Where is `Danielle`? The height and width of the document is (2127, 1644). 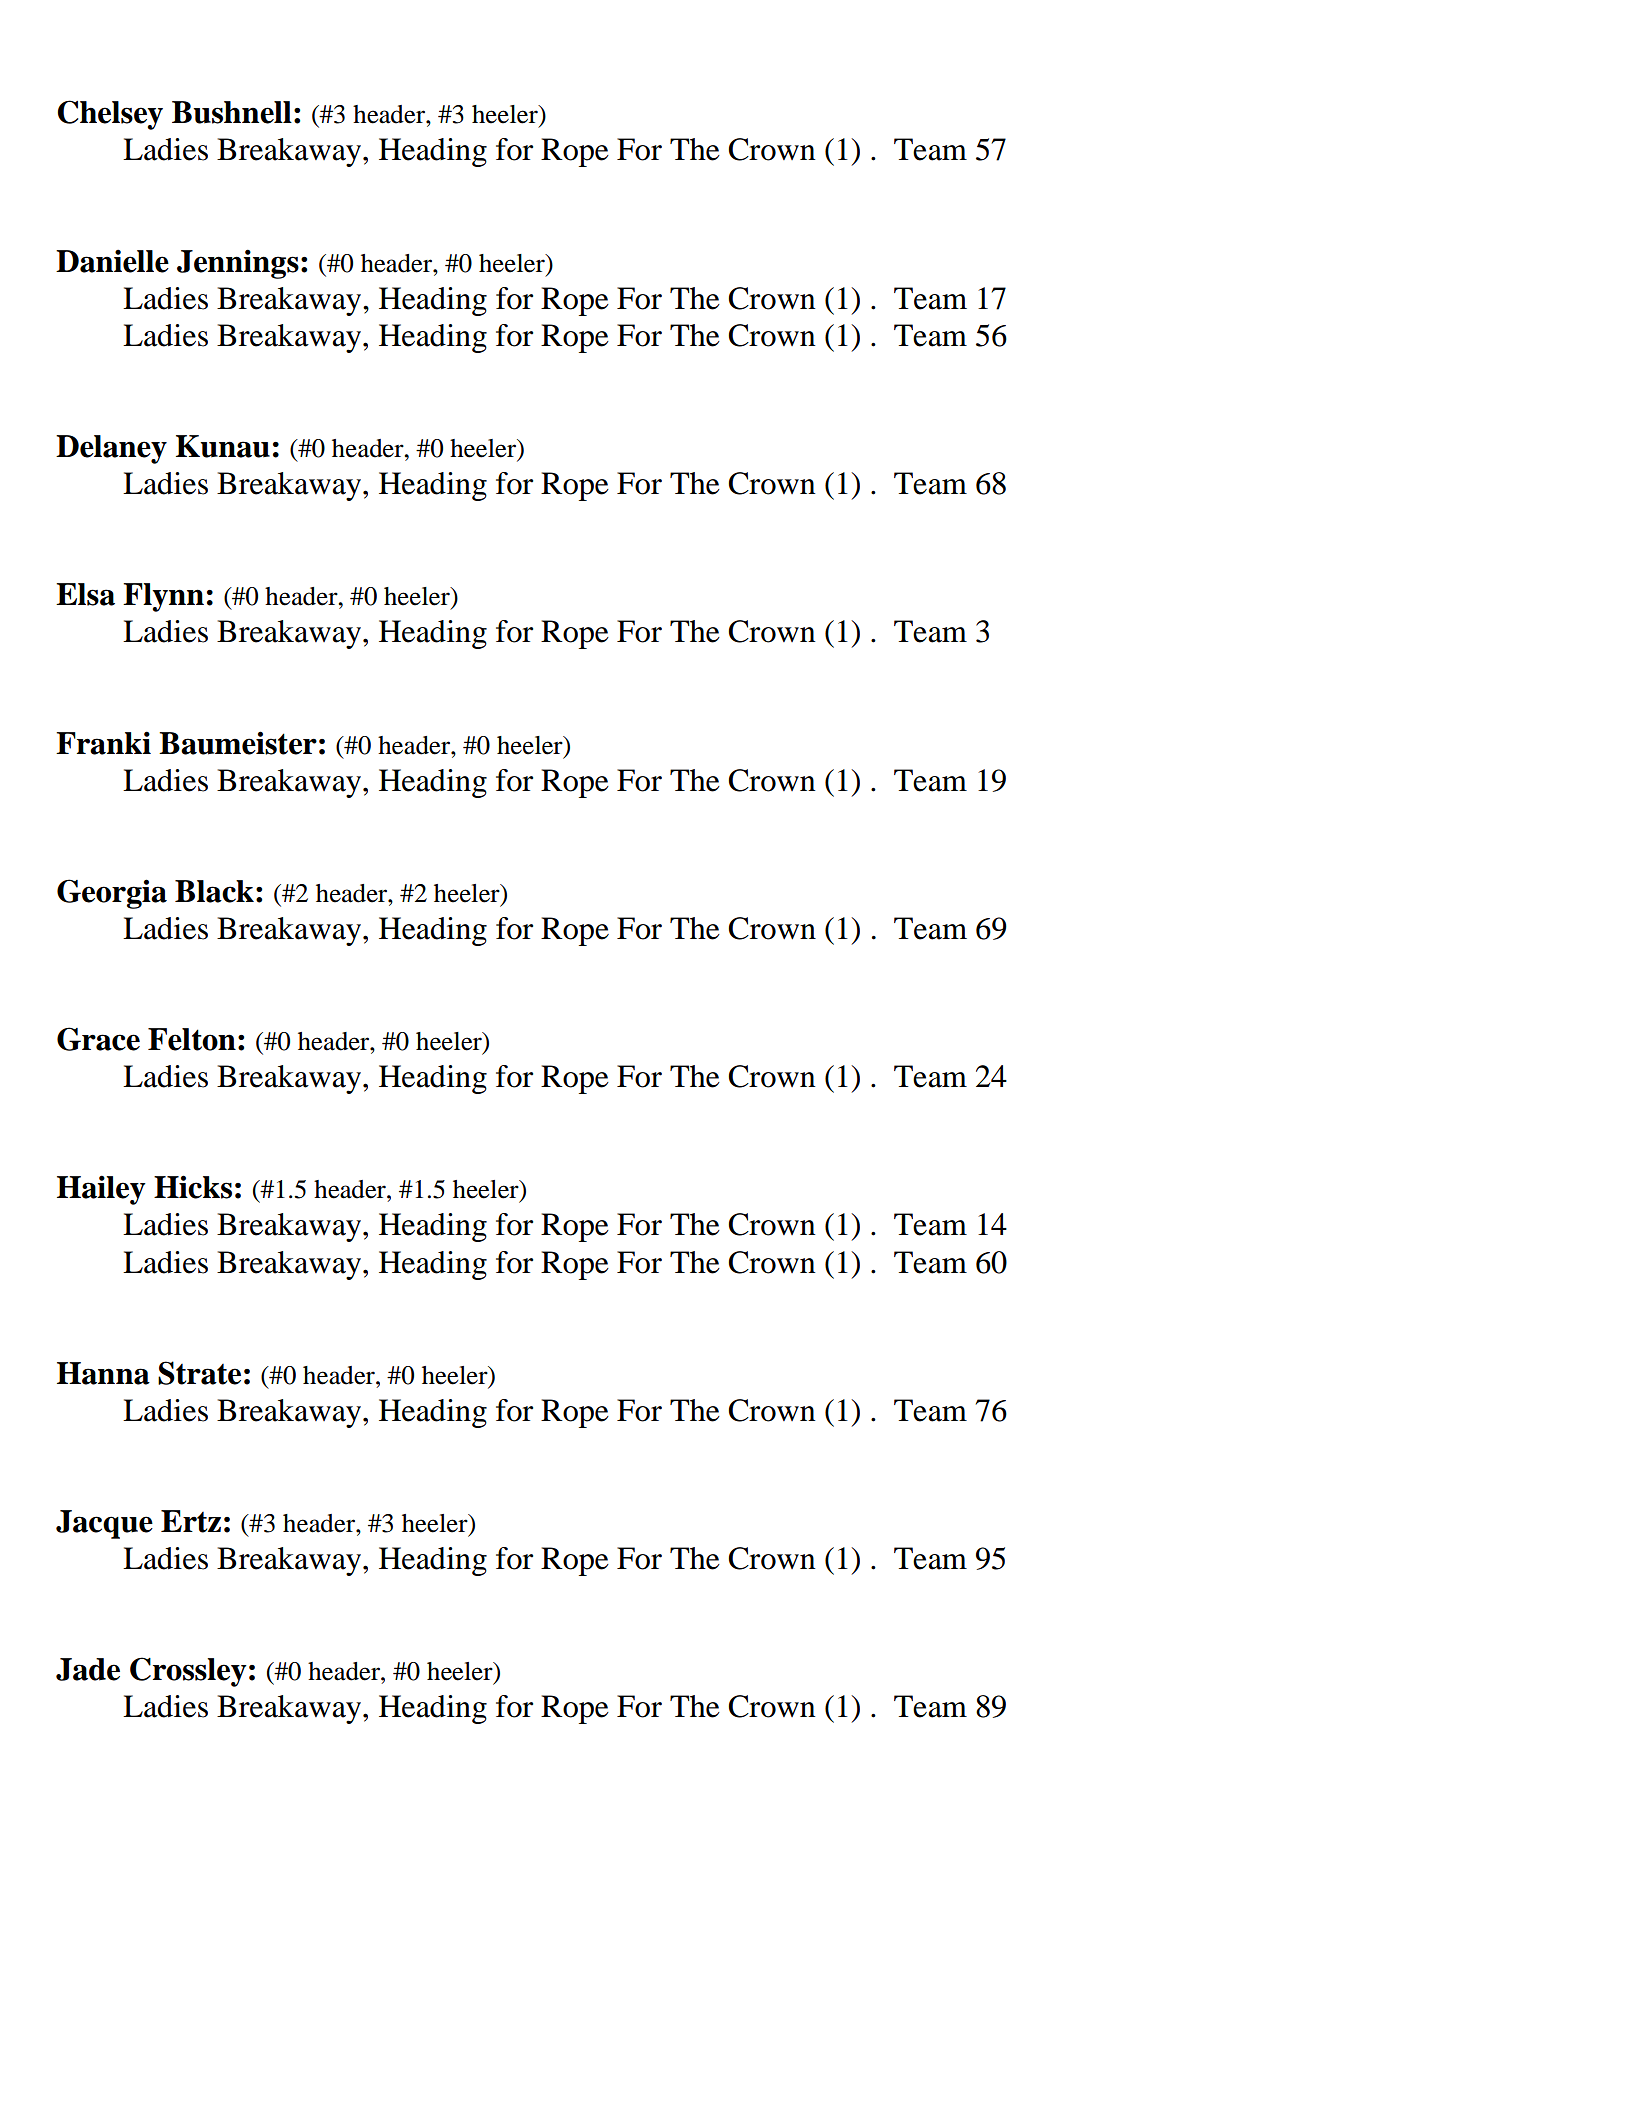
Danielle is located at coordinates (112, 261).
